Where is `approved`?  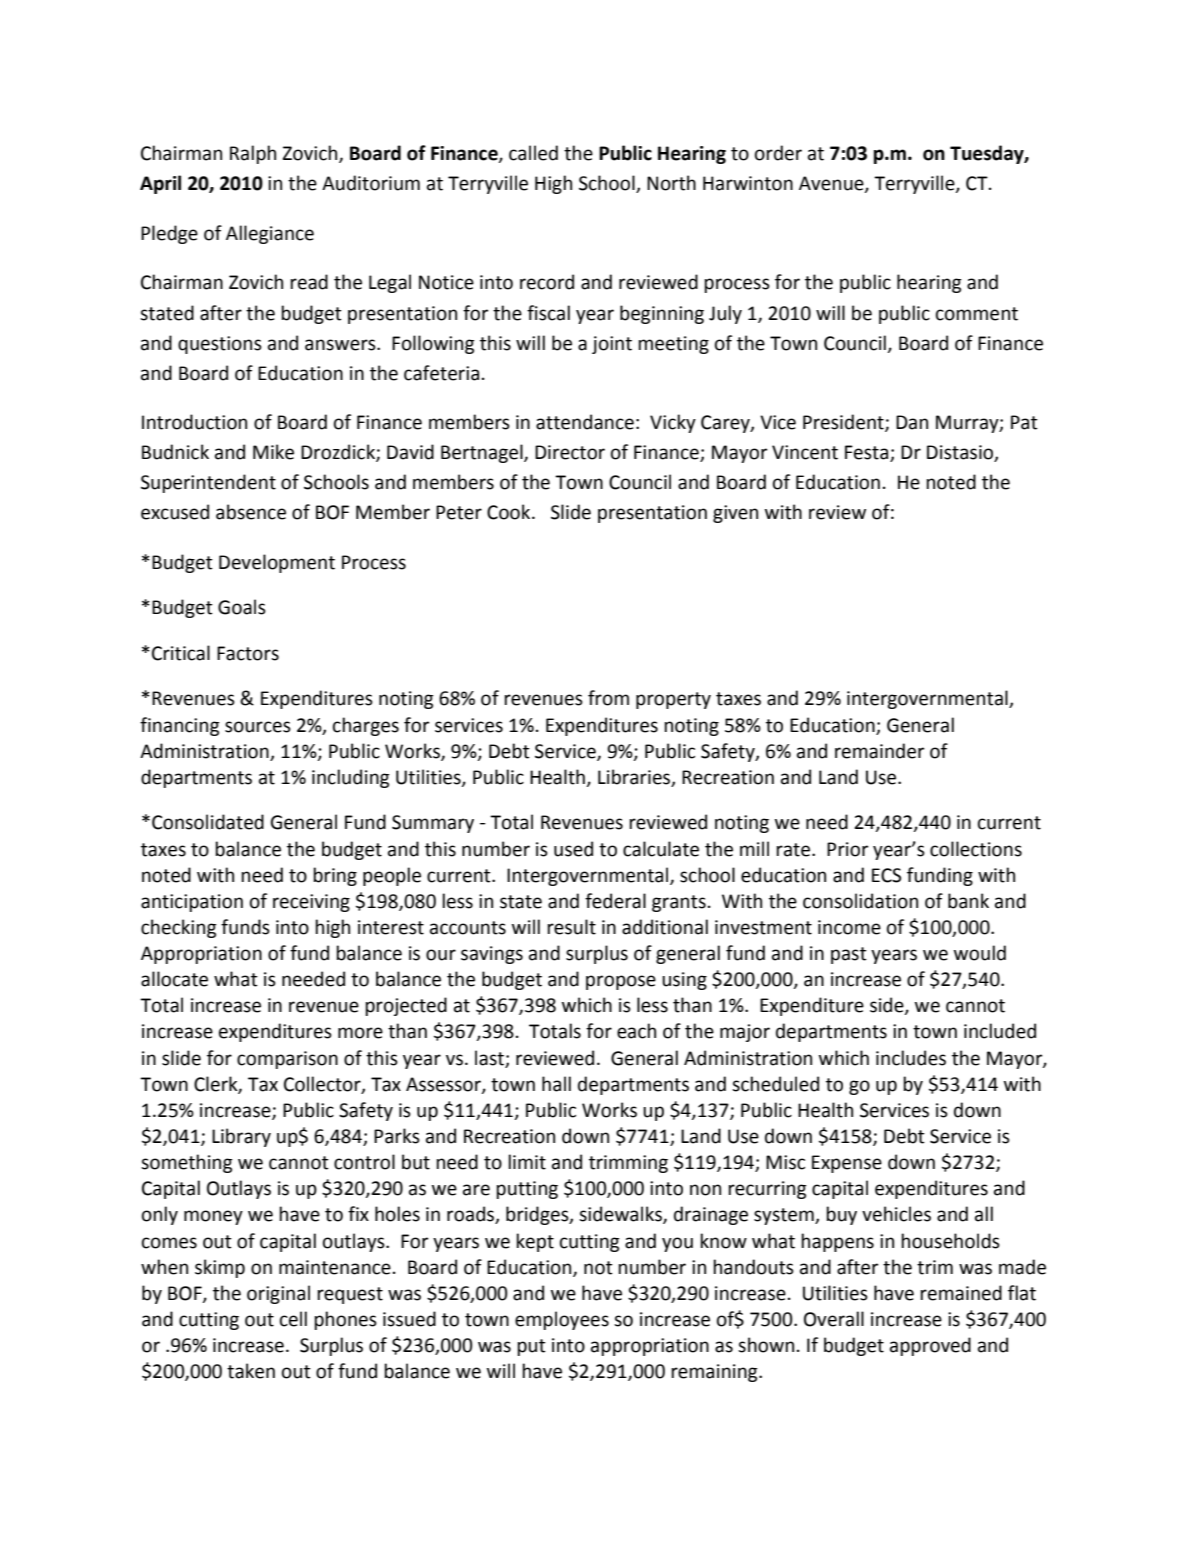 approved is located at coordinates (930, 1346).
